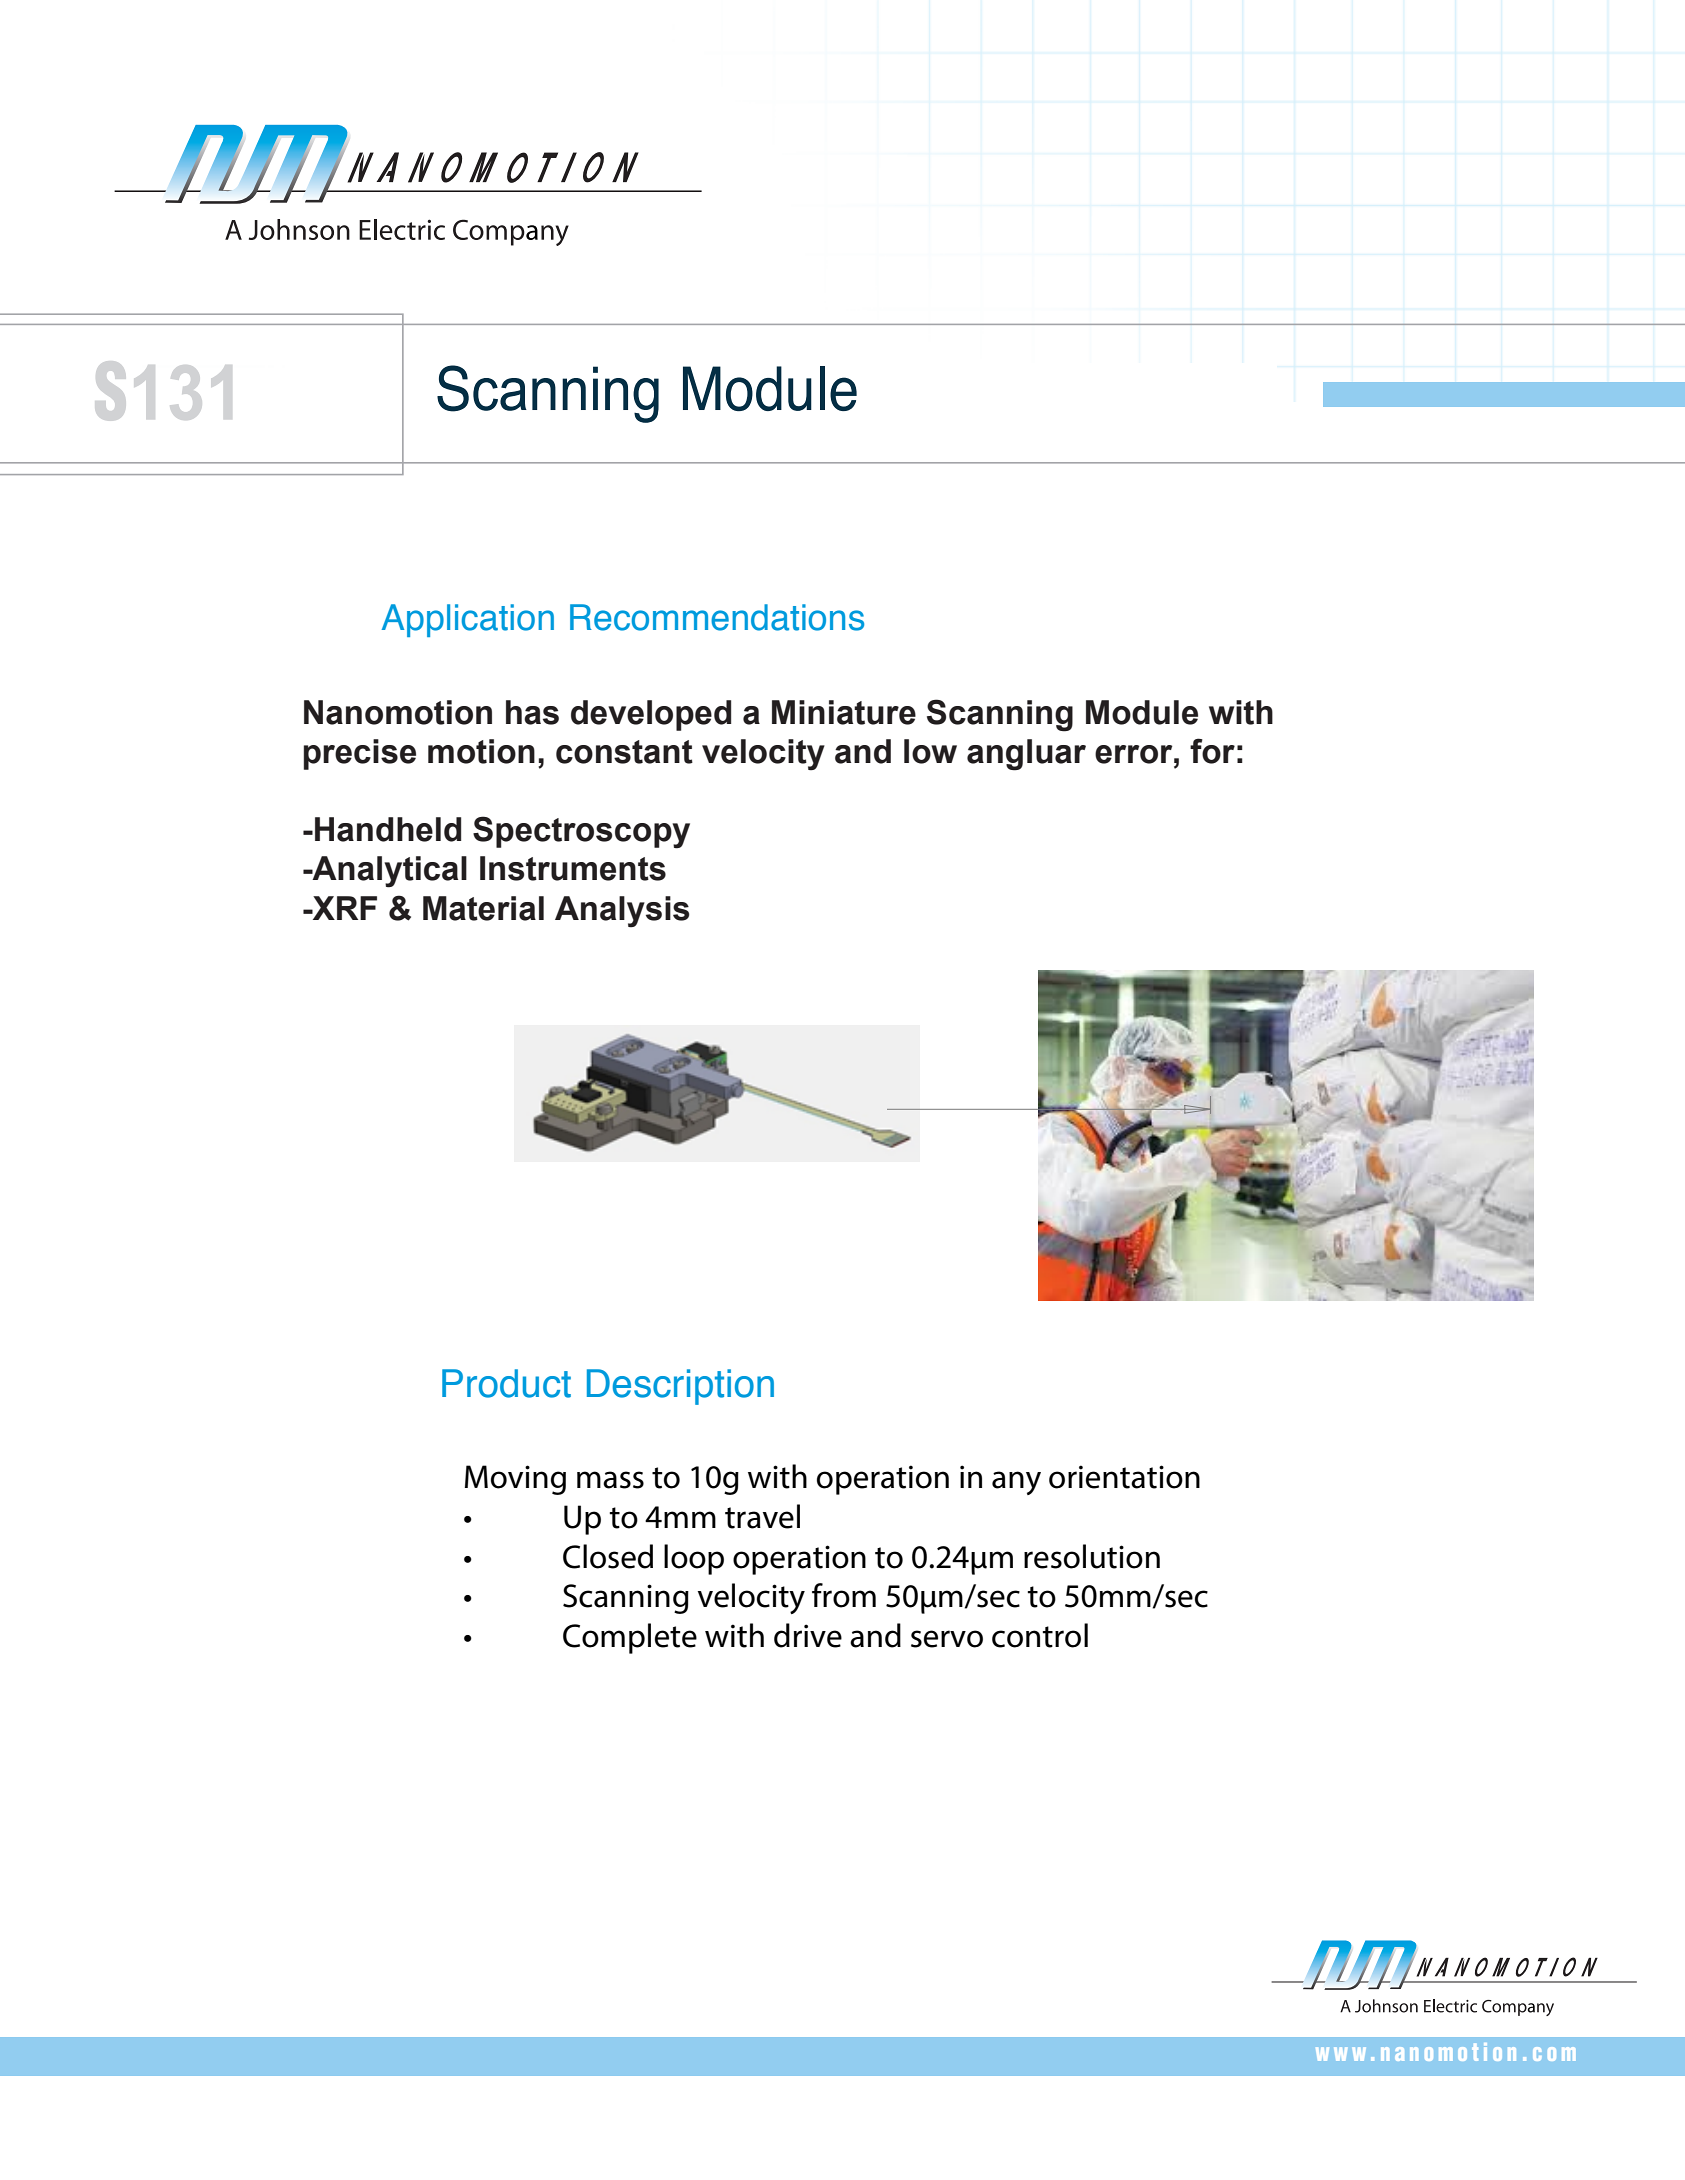 This image has height=2180, width=1685. Describe the element at coordinates (844, 712) in the image. I see `Miniature` at that location.
